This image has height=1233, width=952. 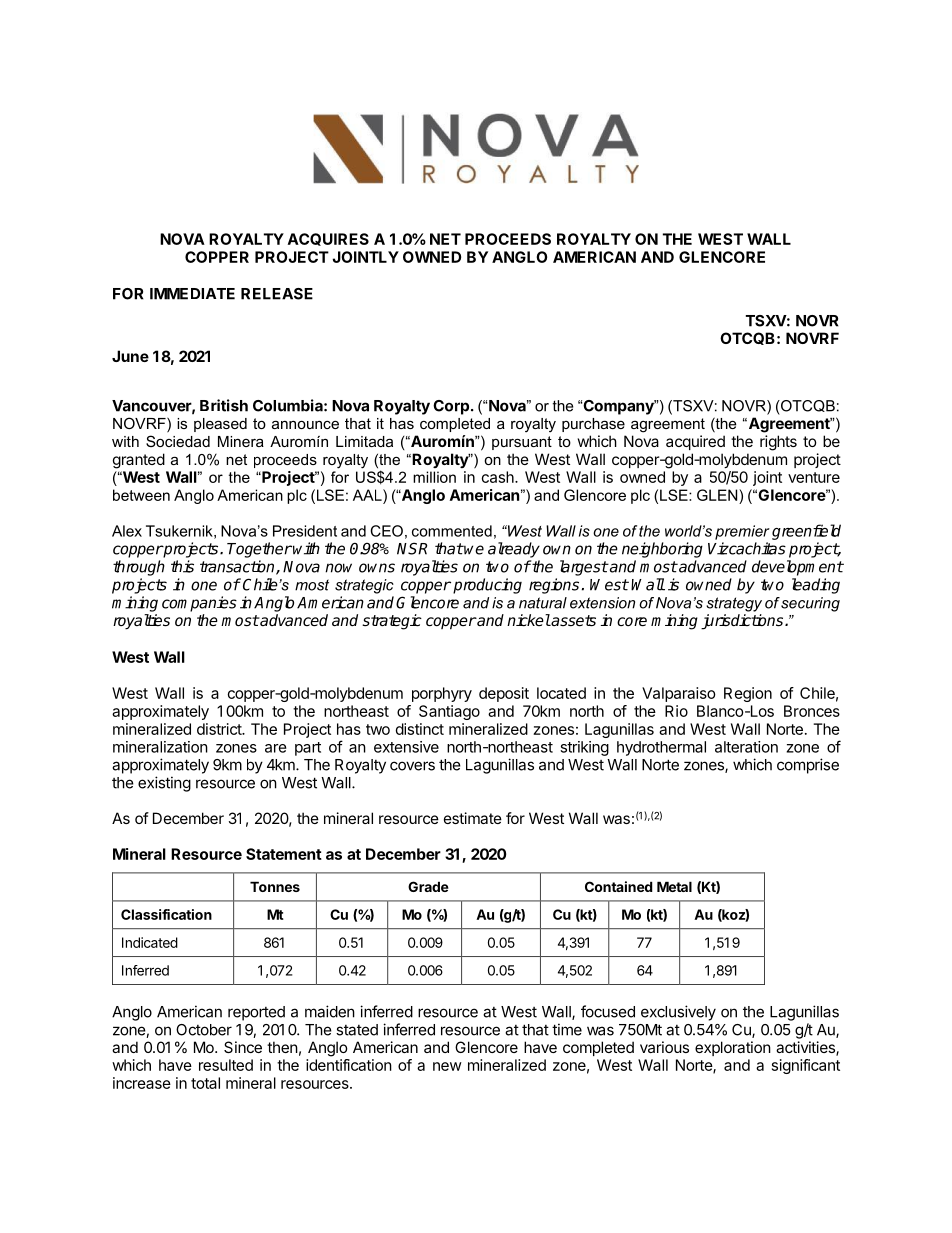 I want to click on resulted, so click(x=226, y=1065).
